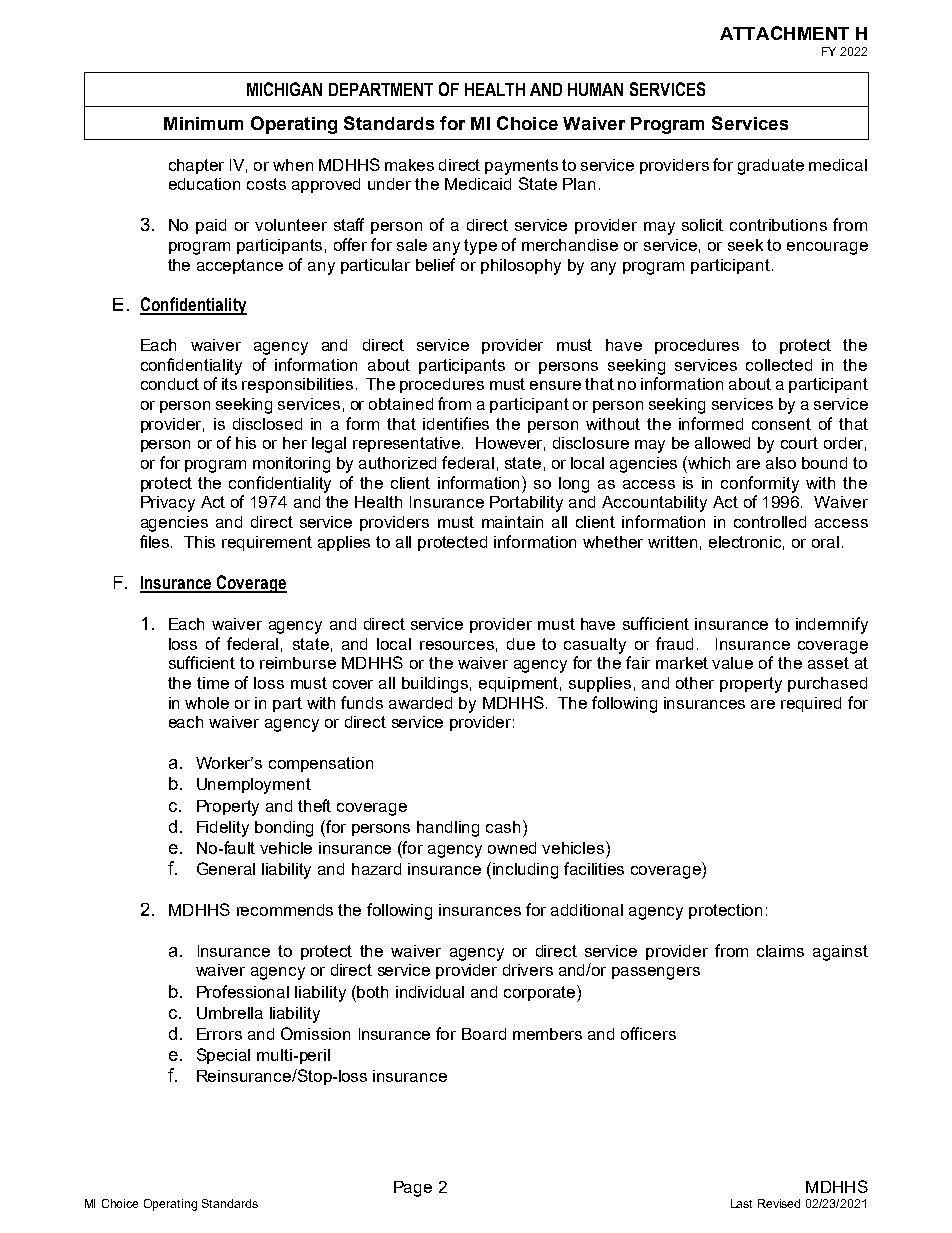 The width and height of the image is (952, 1233). Describe the element at coordinates (784, 33) in the image. I see `ATTACHMENT` at that location.
